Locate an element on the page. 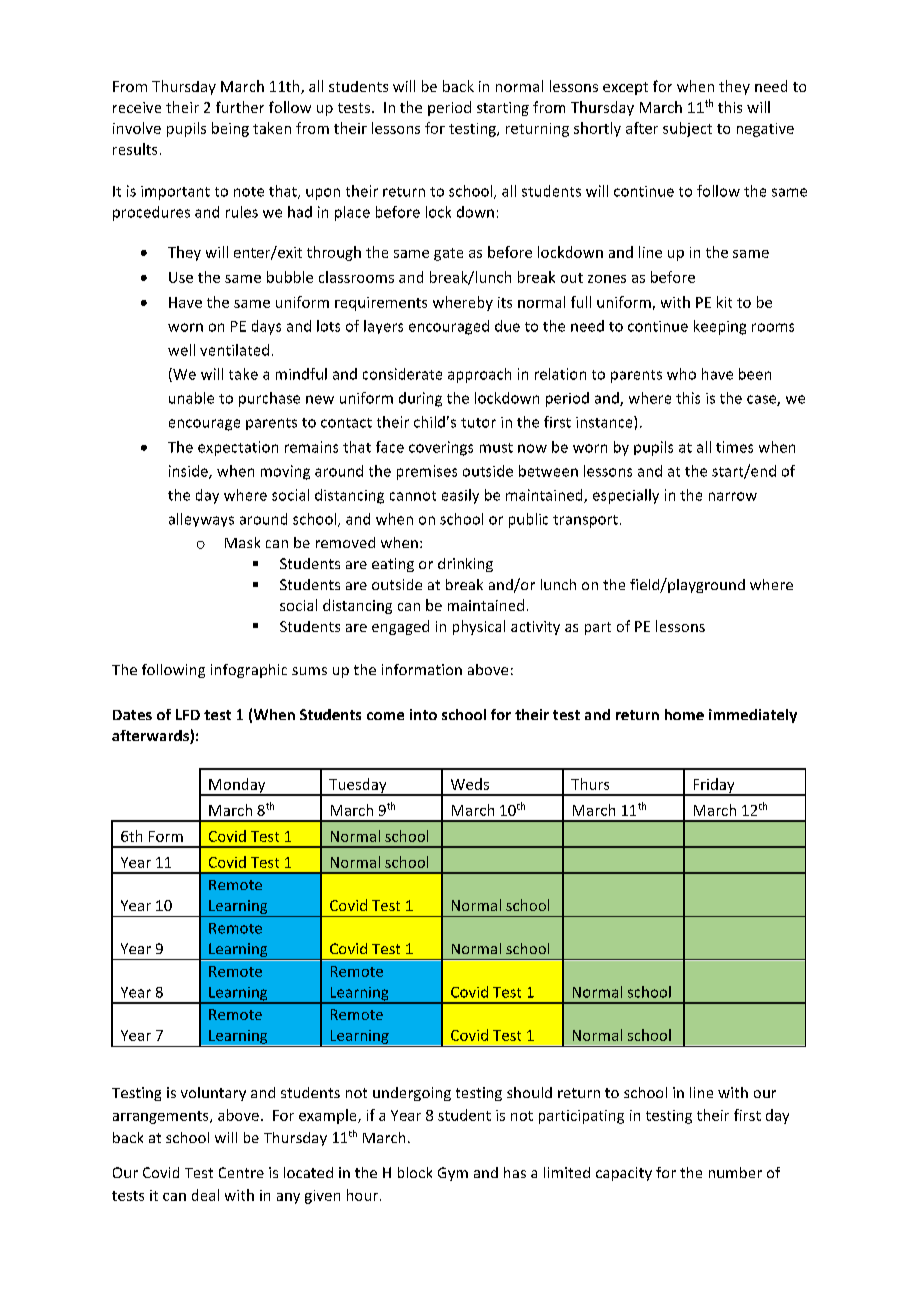 The width and height of the image is (924, 1308). being is located at coordinates (230, 129).
